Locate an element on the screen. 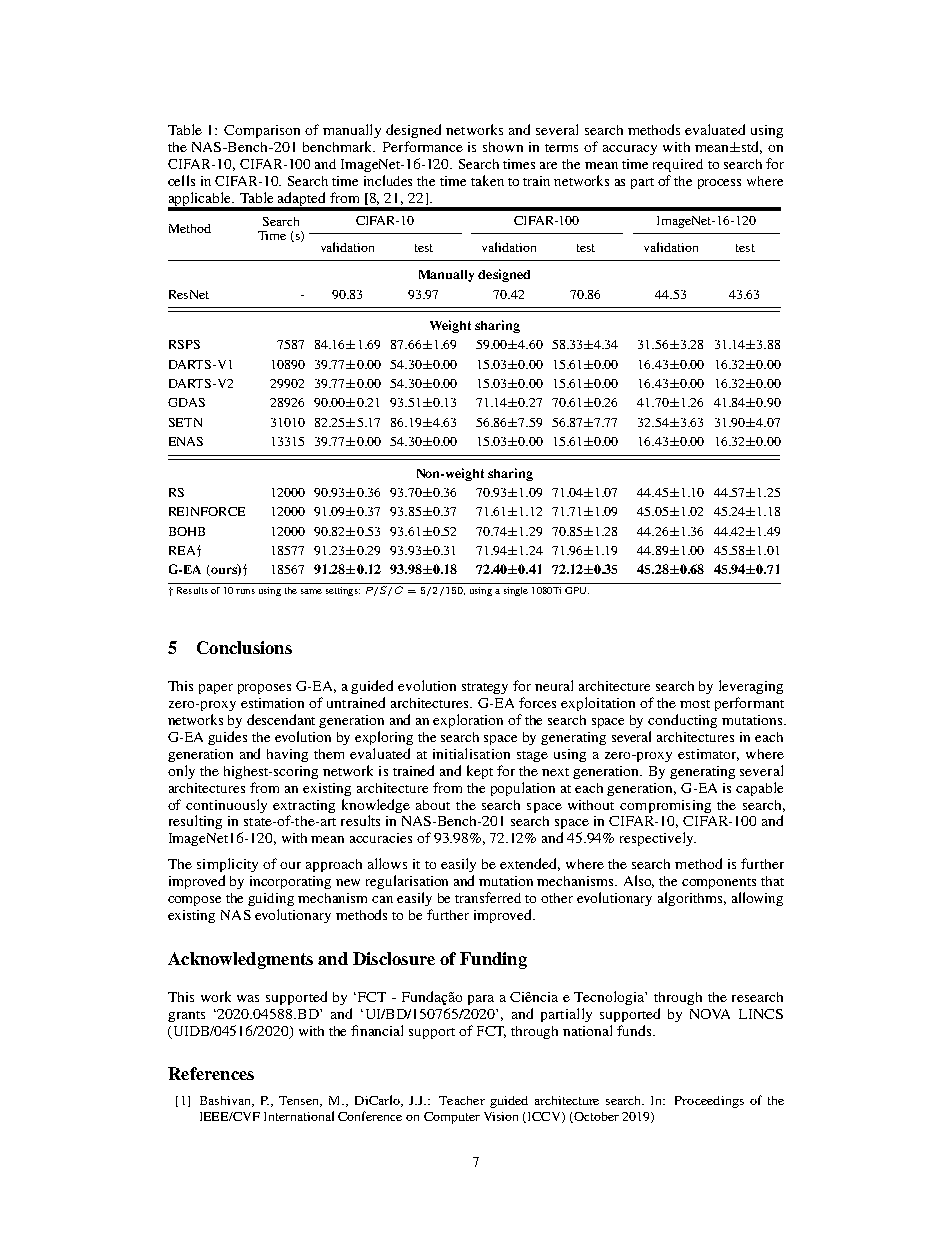  process is located at coordinates (719, 184).
